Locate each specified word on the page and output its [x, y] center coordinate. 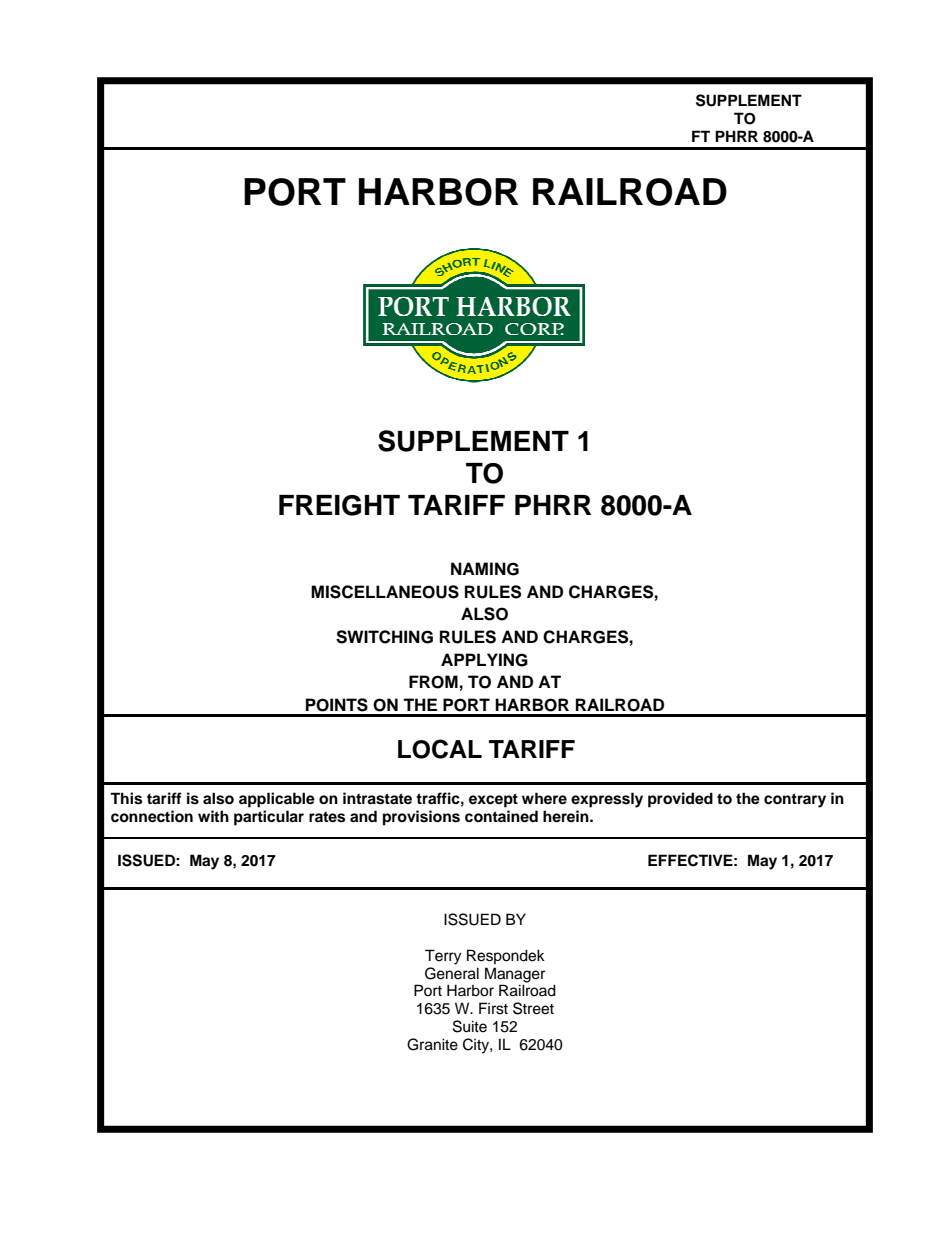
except [493, 800]
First [493, 1008]
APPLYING [484, 660]
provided [680, 800]
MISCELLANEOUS [385, 592]
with [213, 816]
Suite [470, 1026]
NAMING [485, 569]
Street [533, 1008]
